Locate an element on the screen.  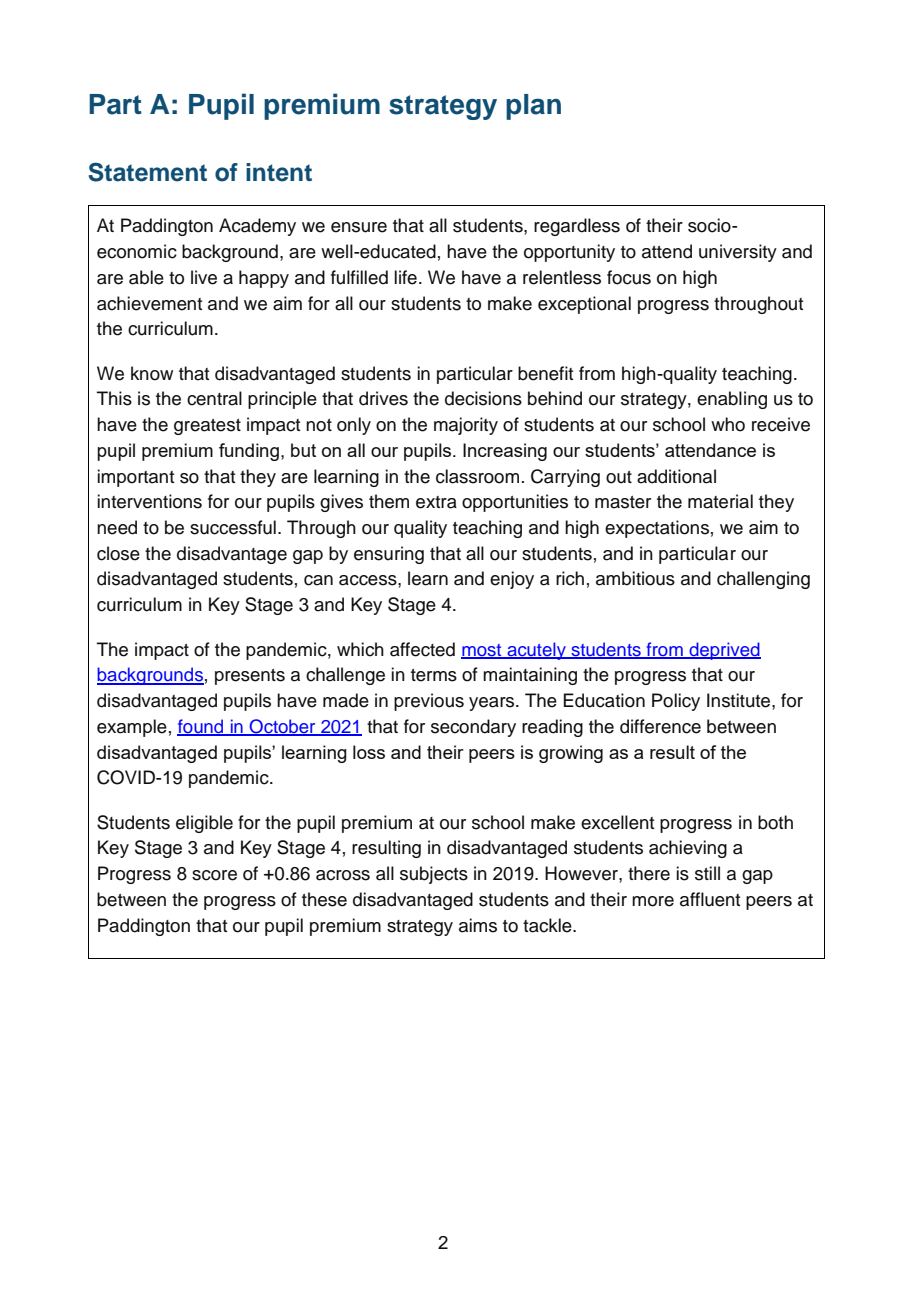
score is located at coordinates (214, 875).
